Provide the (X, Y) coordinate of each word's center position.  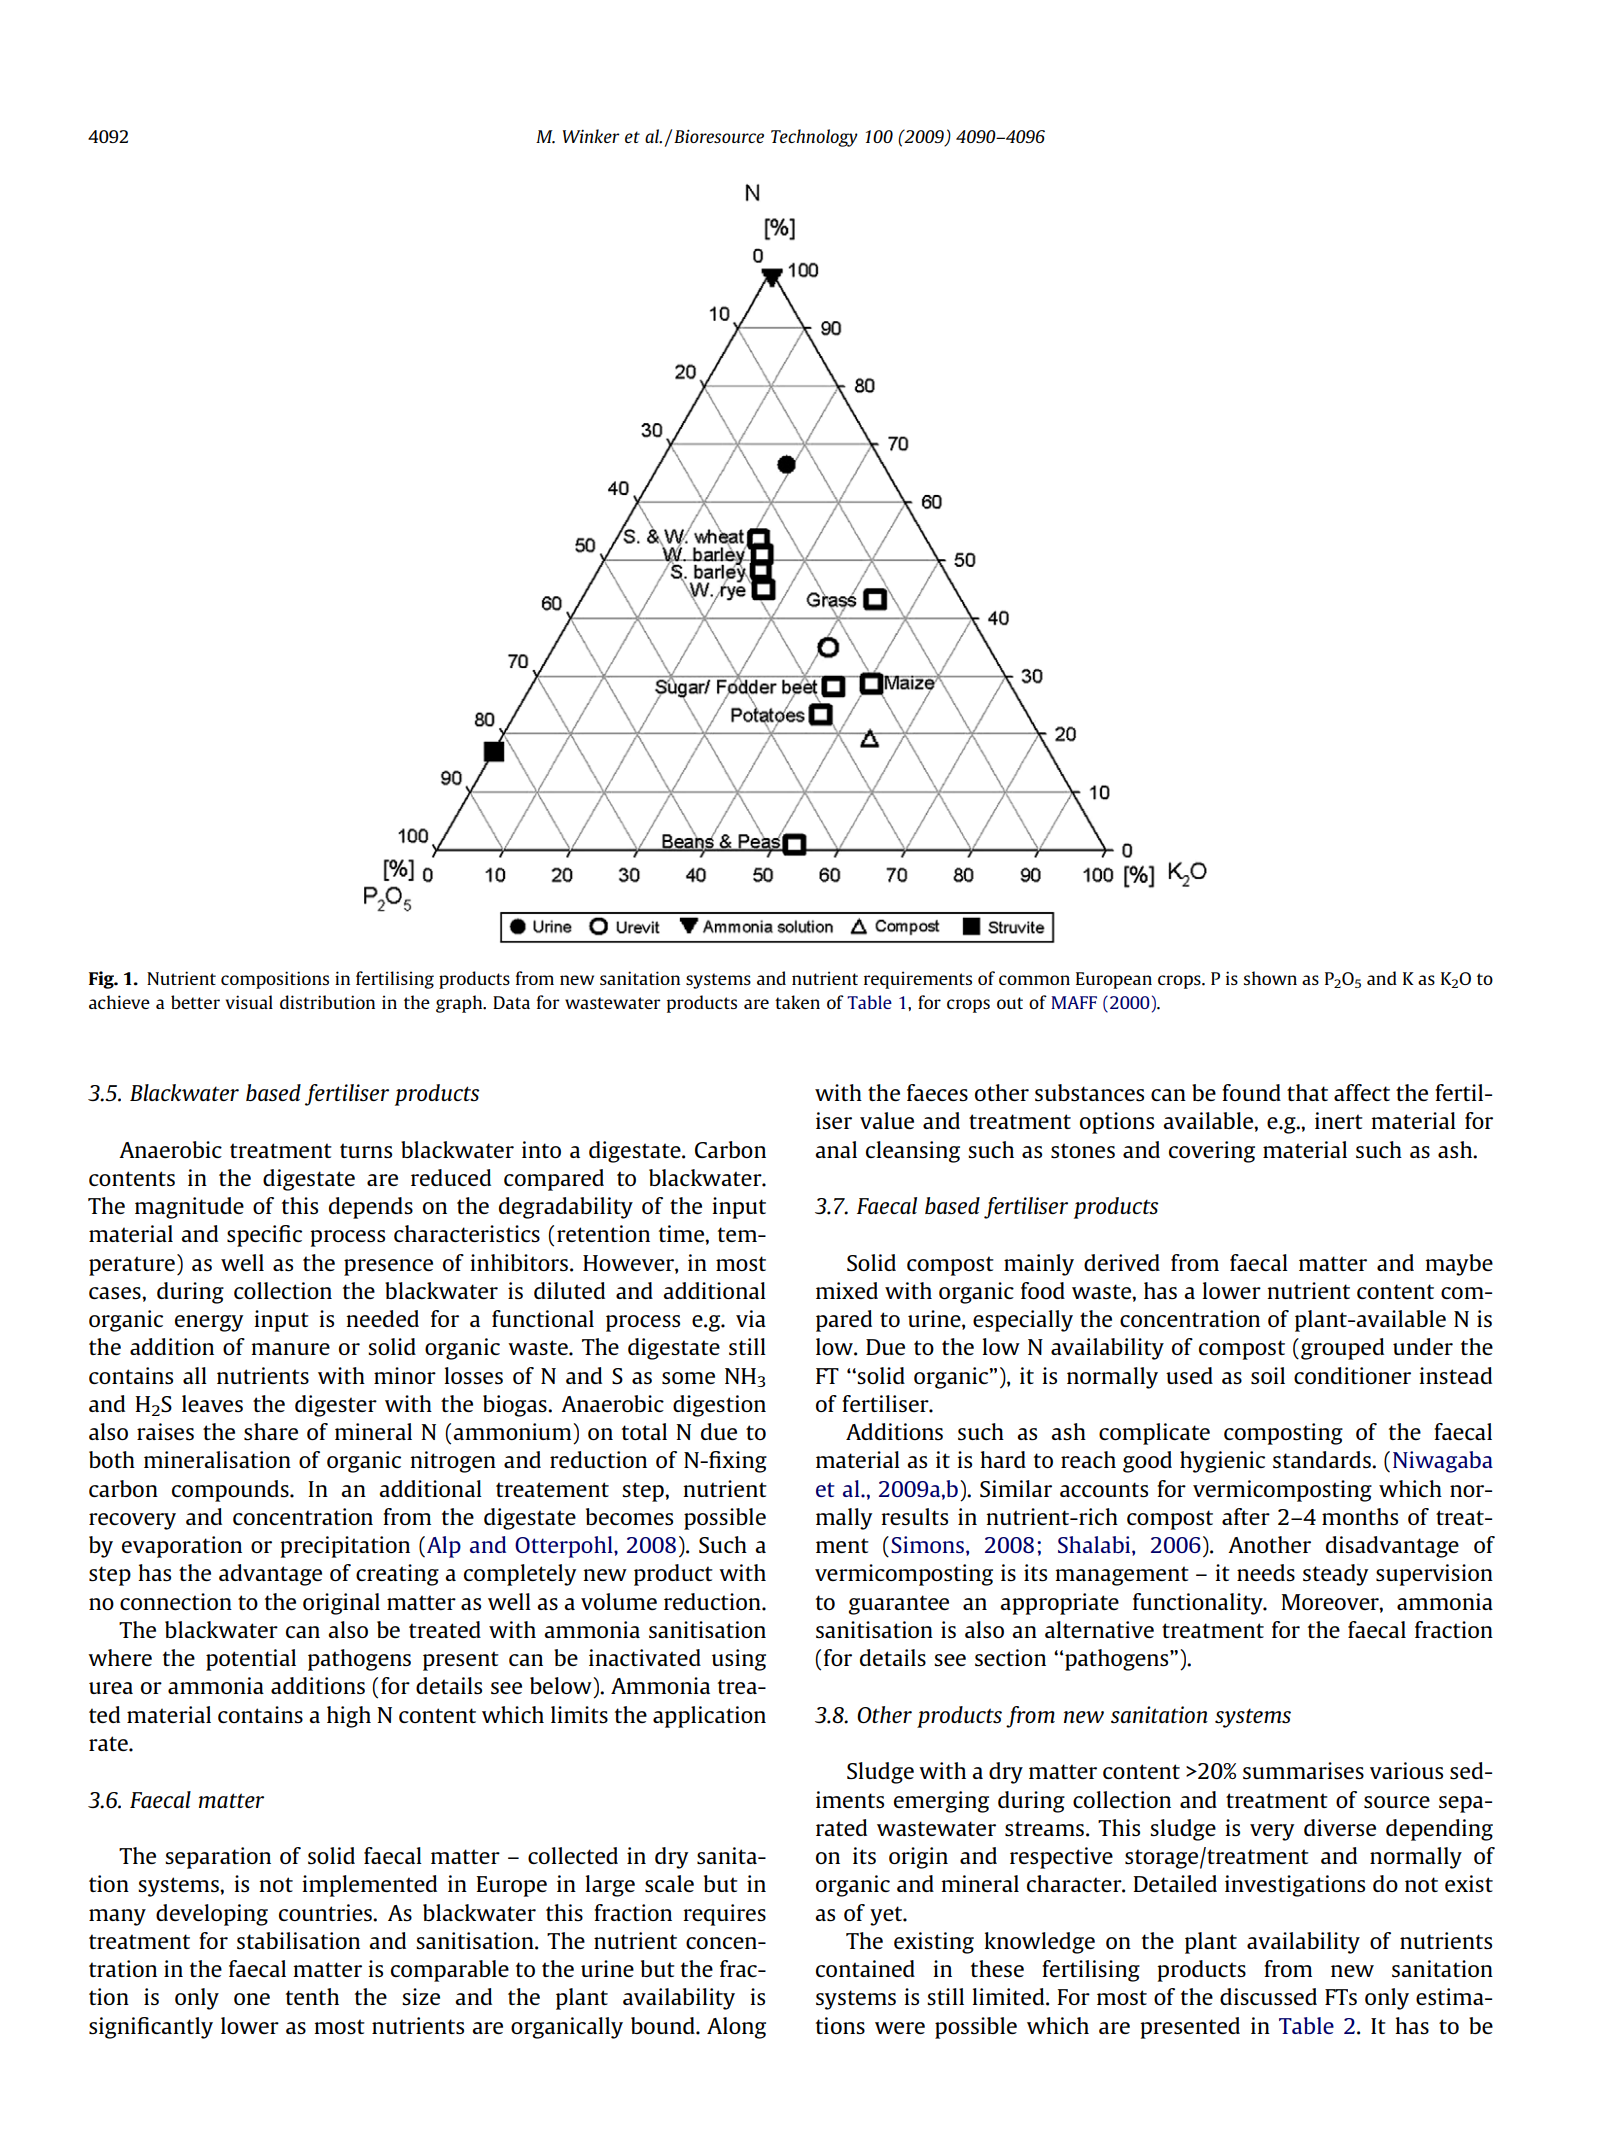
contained (865, 1968)
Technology (814, 138)
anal (836, 1149)
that (1307, 1092)
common (1034, 980)
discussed (1268, 1996)
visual (249, 1002)
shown (1270, 978)
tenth (312, 1996)
